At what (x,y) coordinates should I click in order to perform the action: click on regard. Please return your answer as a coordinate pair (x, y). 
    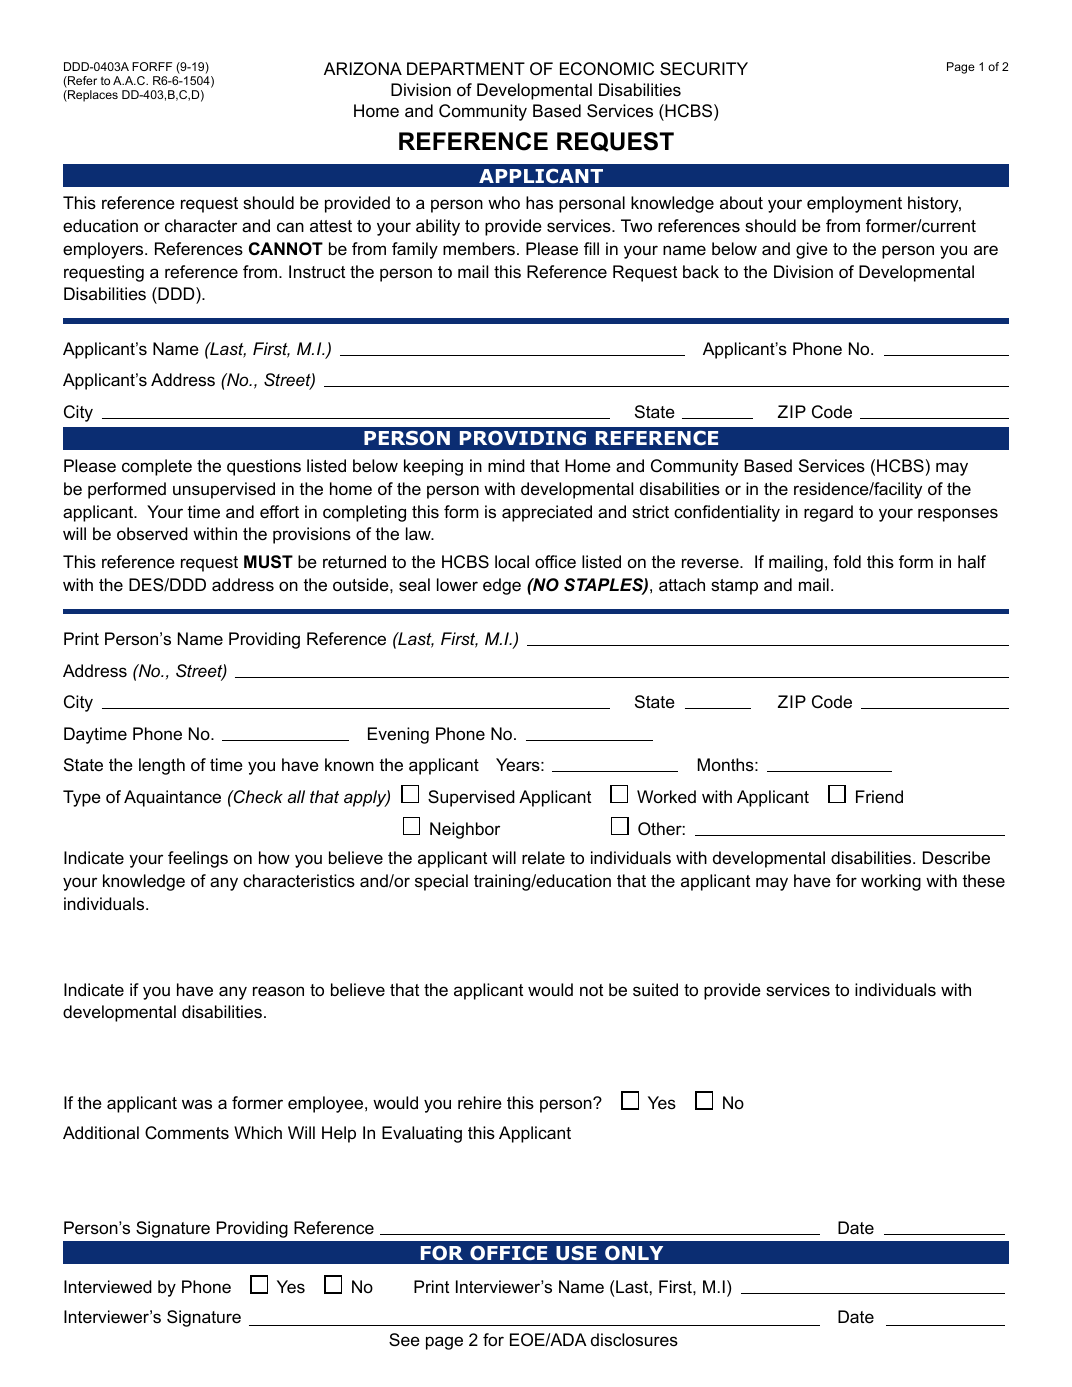
    Looking at the image, I should click on (828, 513).
